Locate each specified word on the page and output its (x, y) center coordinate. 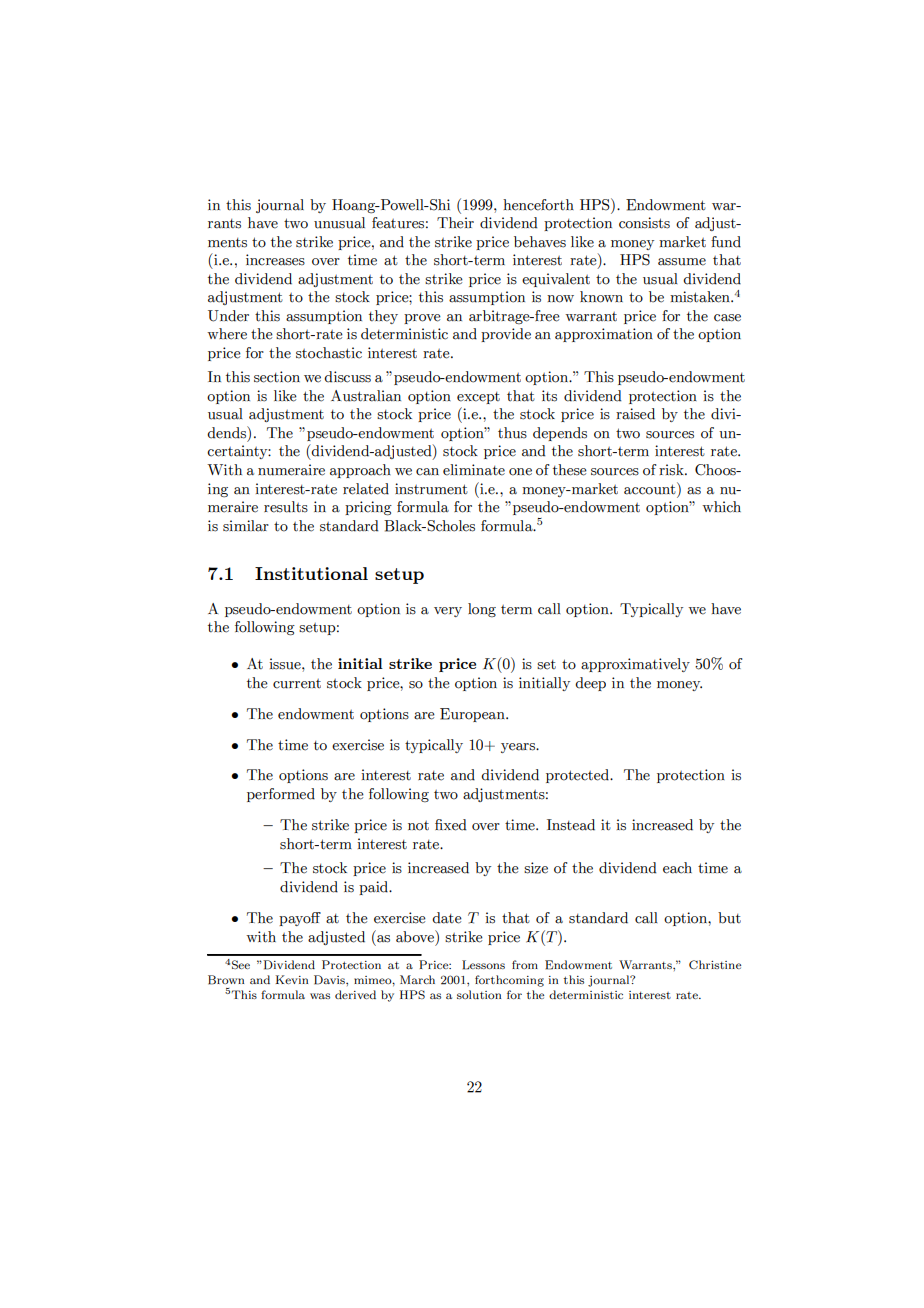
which (721, 507)
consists (644, 223)
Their (455, 223)
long (482, 610)
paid (375, 888)
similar (246, 526)
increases (275, 260)
